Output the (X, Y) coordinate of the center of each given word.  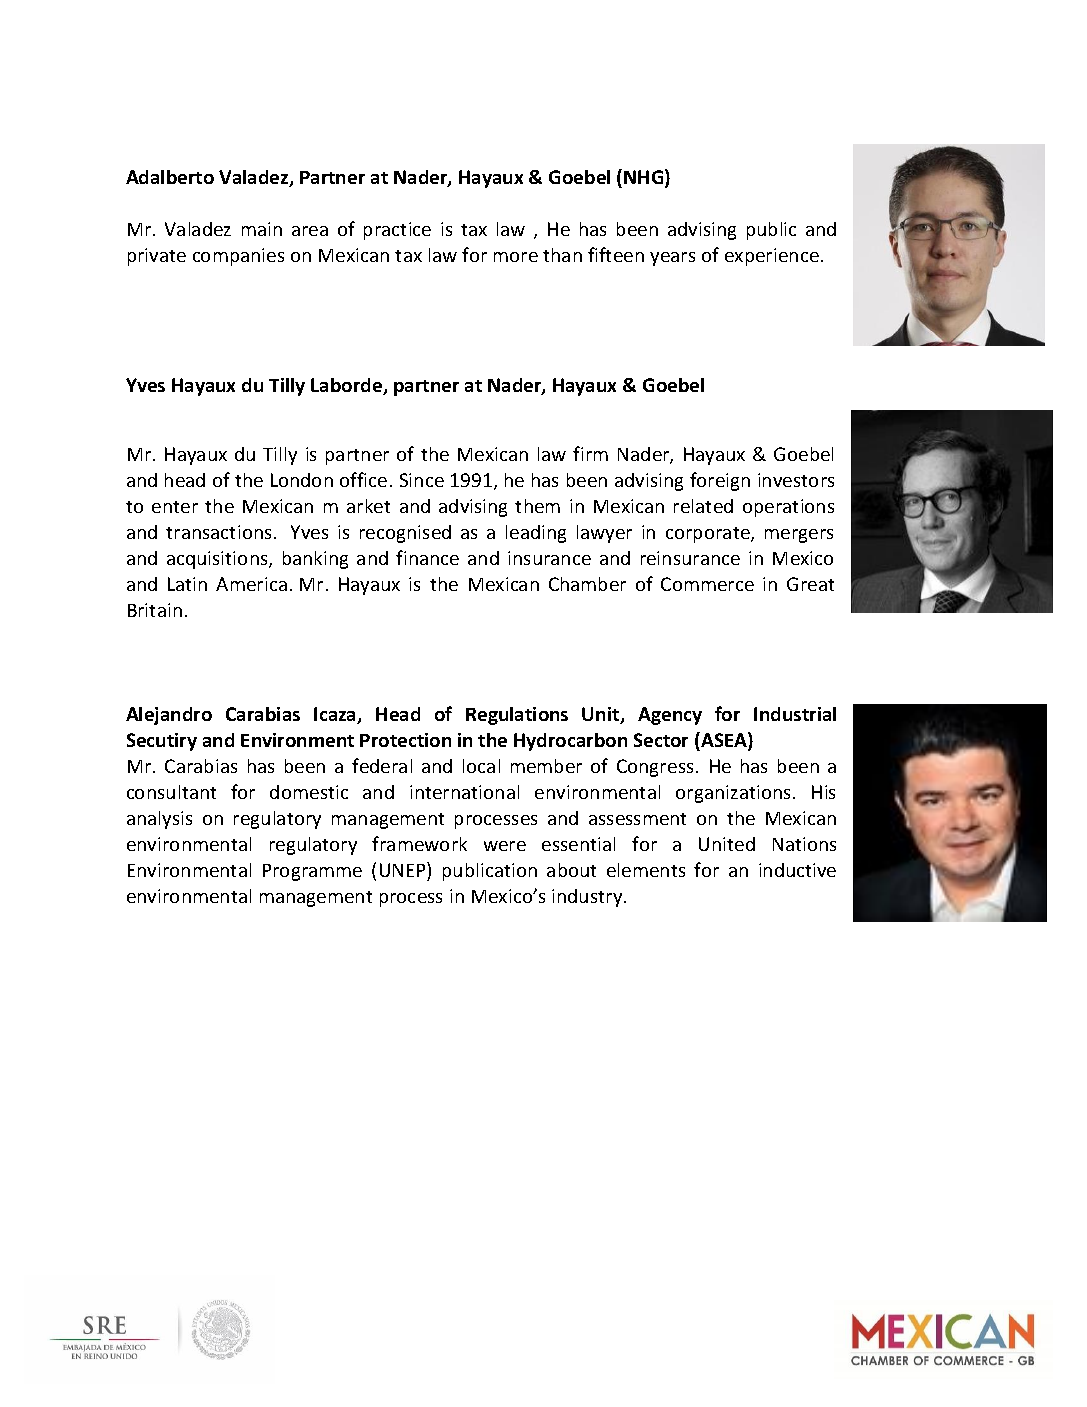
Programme (312, 872)
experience (772, 257)
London (302, 480)
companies (238, 257)
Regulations (517, 716)
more (516, 257)
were (505, 846)
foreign (720, 481)
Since (422, 480)
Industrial (795, 714)
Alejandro (169, 716)
